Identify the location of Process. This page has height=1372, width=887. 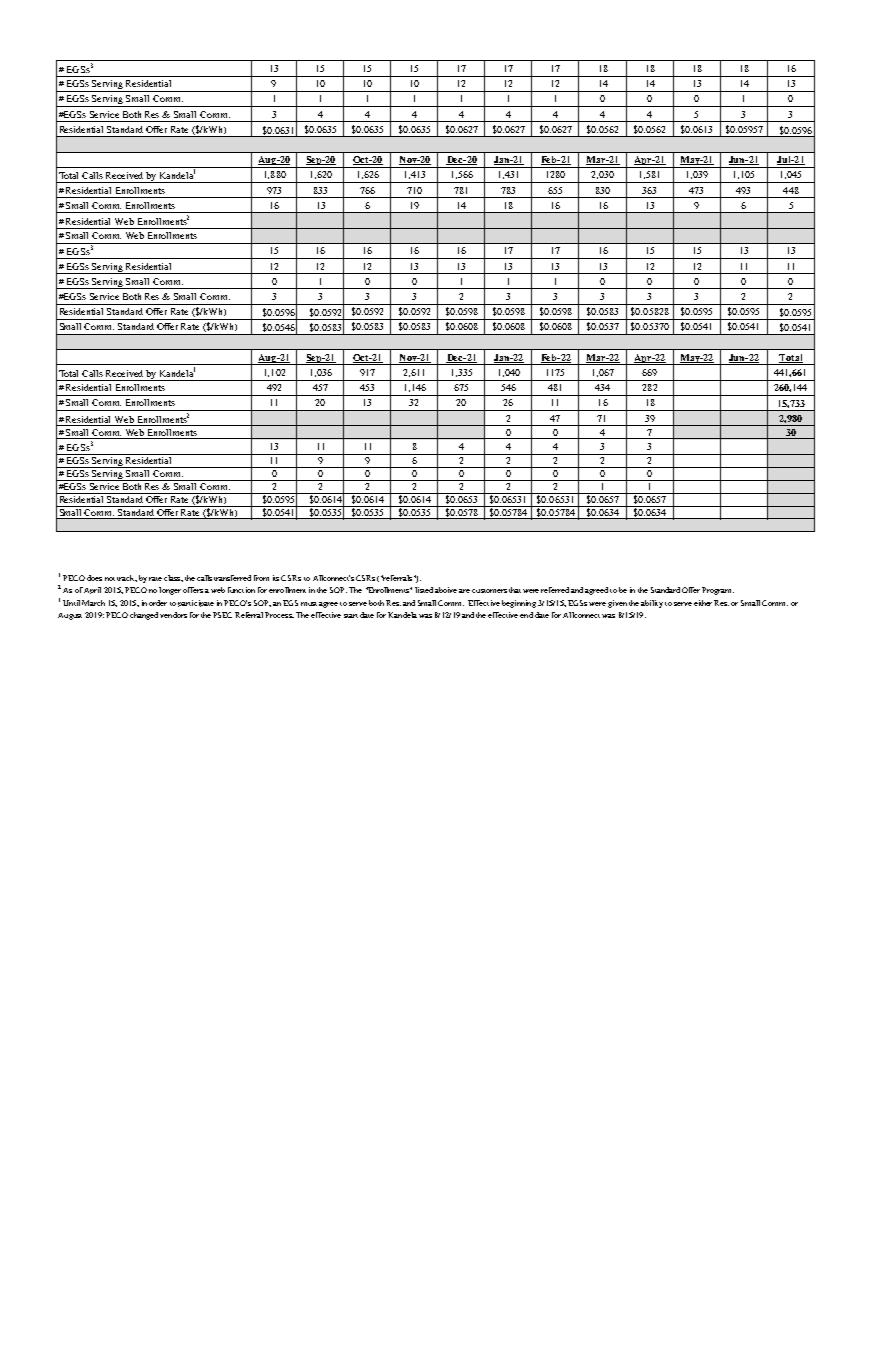
(279, 615).
